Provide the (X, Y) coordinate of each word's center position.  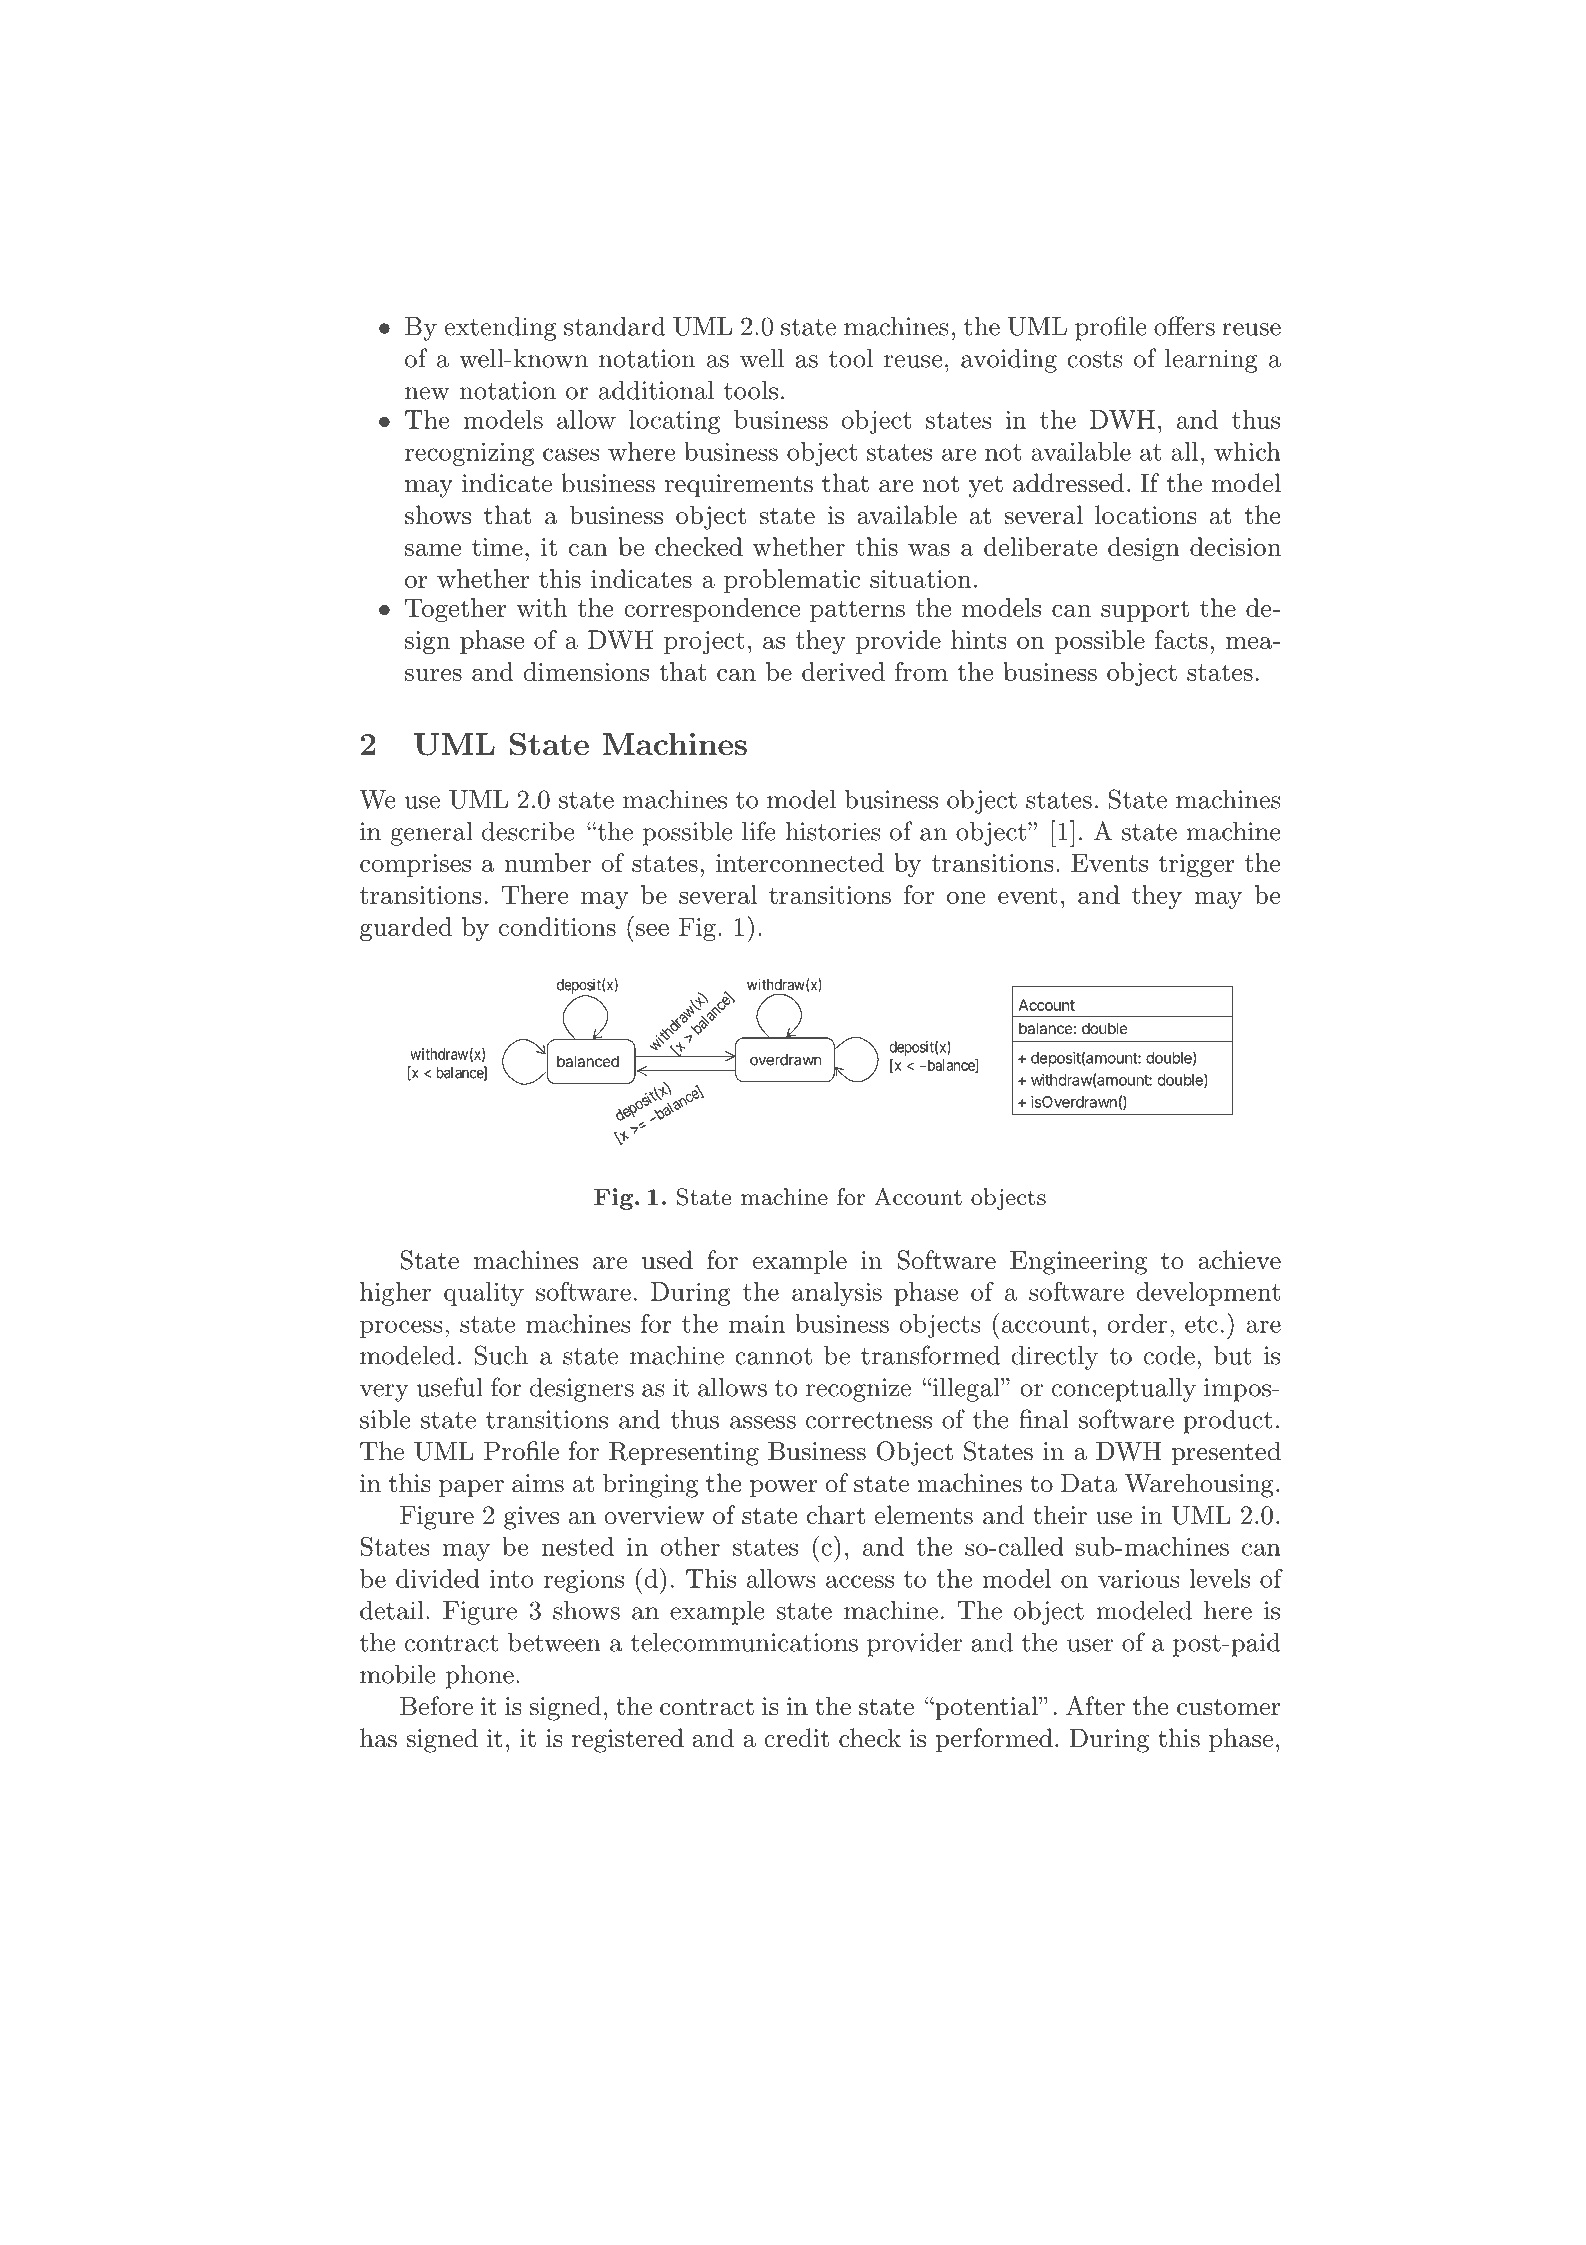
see (652, 930)
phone (480, 1677)
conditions (557, 926)
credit (796, 1738)
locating (675, 422)
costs (1095, 359)
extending (500, 329)
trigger (1196, 865)
